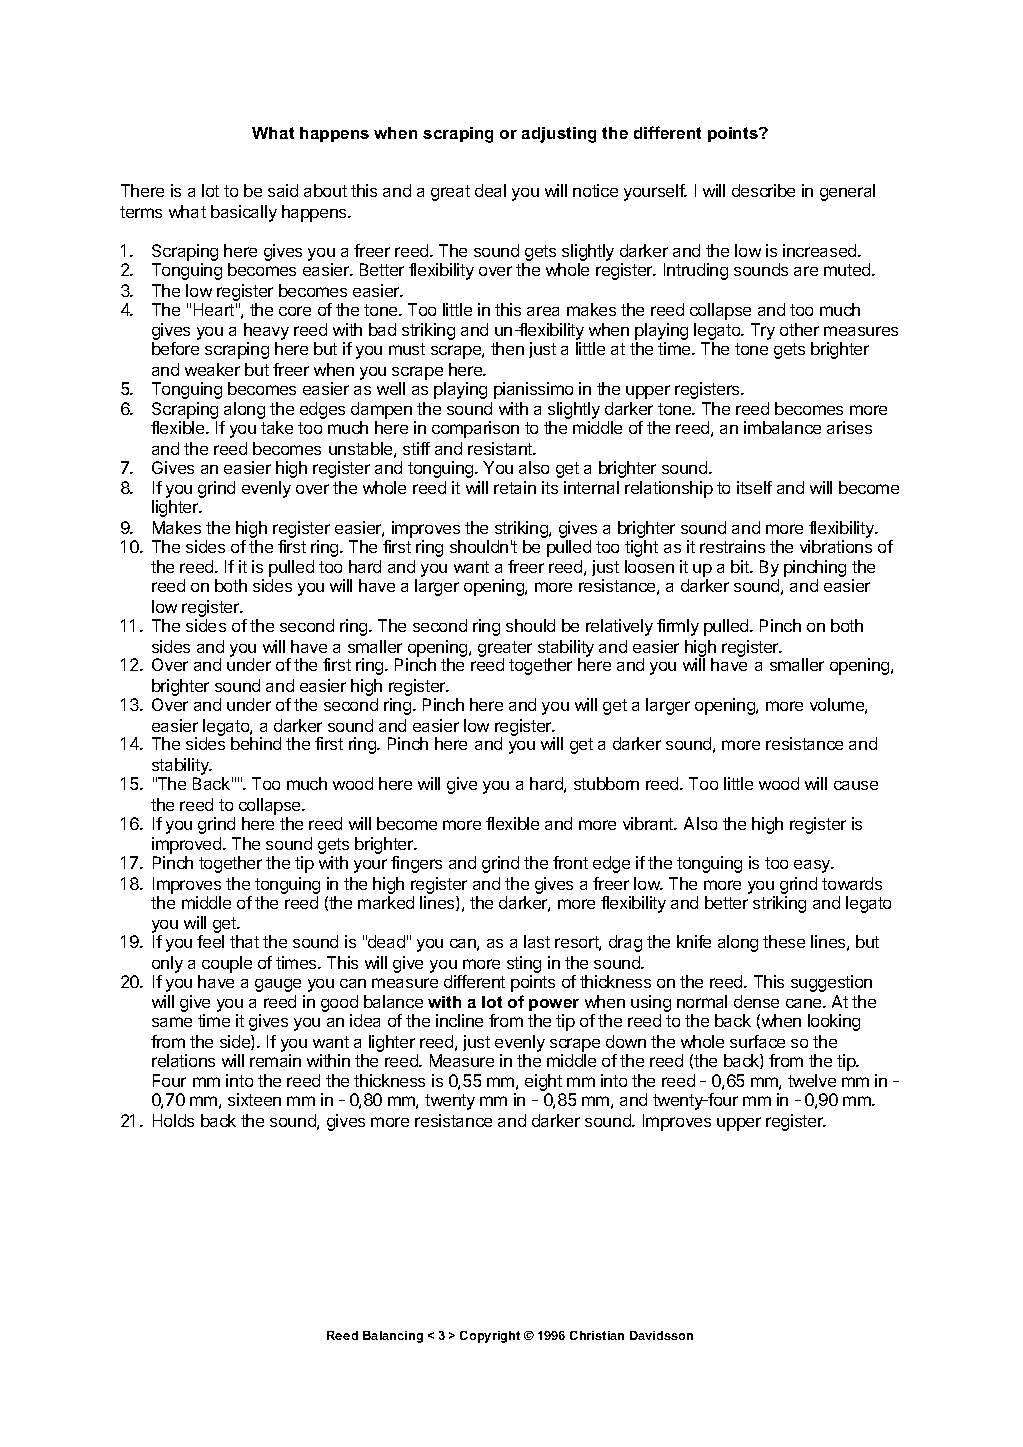 The width and height of the image is (1023, 1447). What do you see at coordinates (490, 190) in the image?
I see `deal` at bounding box center [490, 190].
